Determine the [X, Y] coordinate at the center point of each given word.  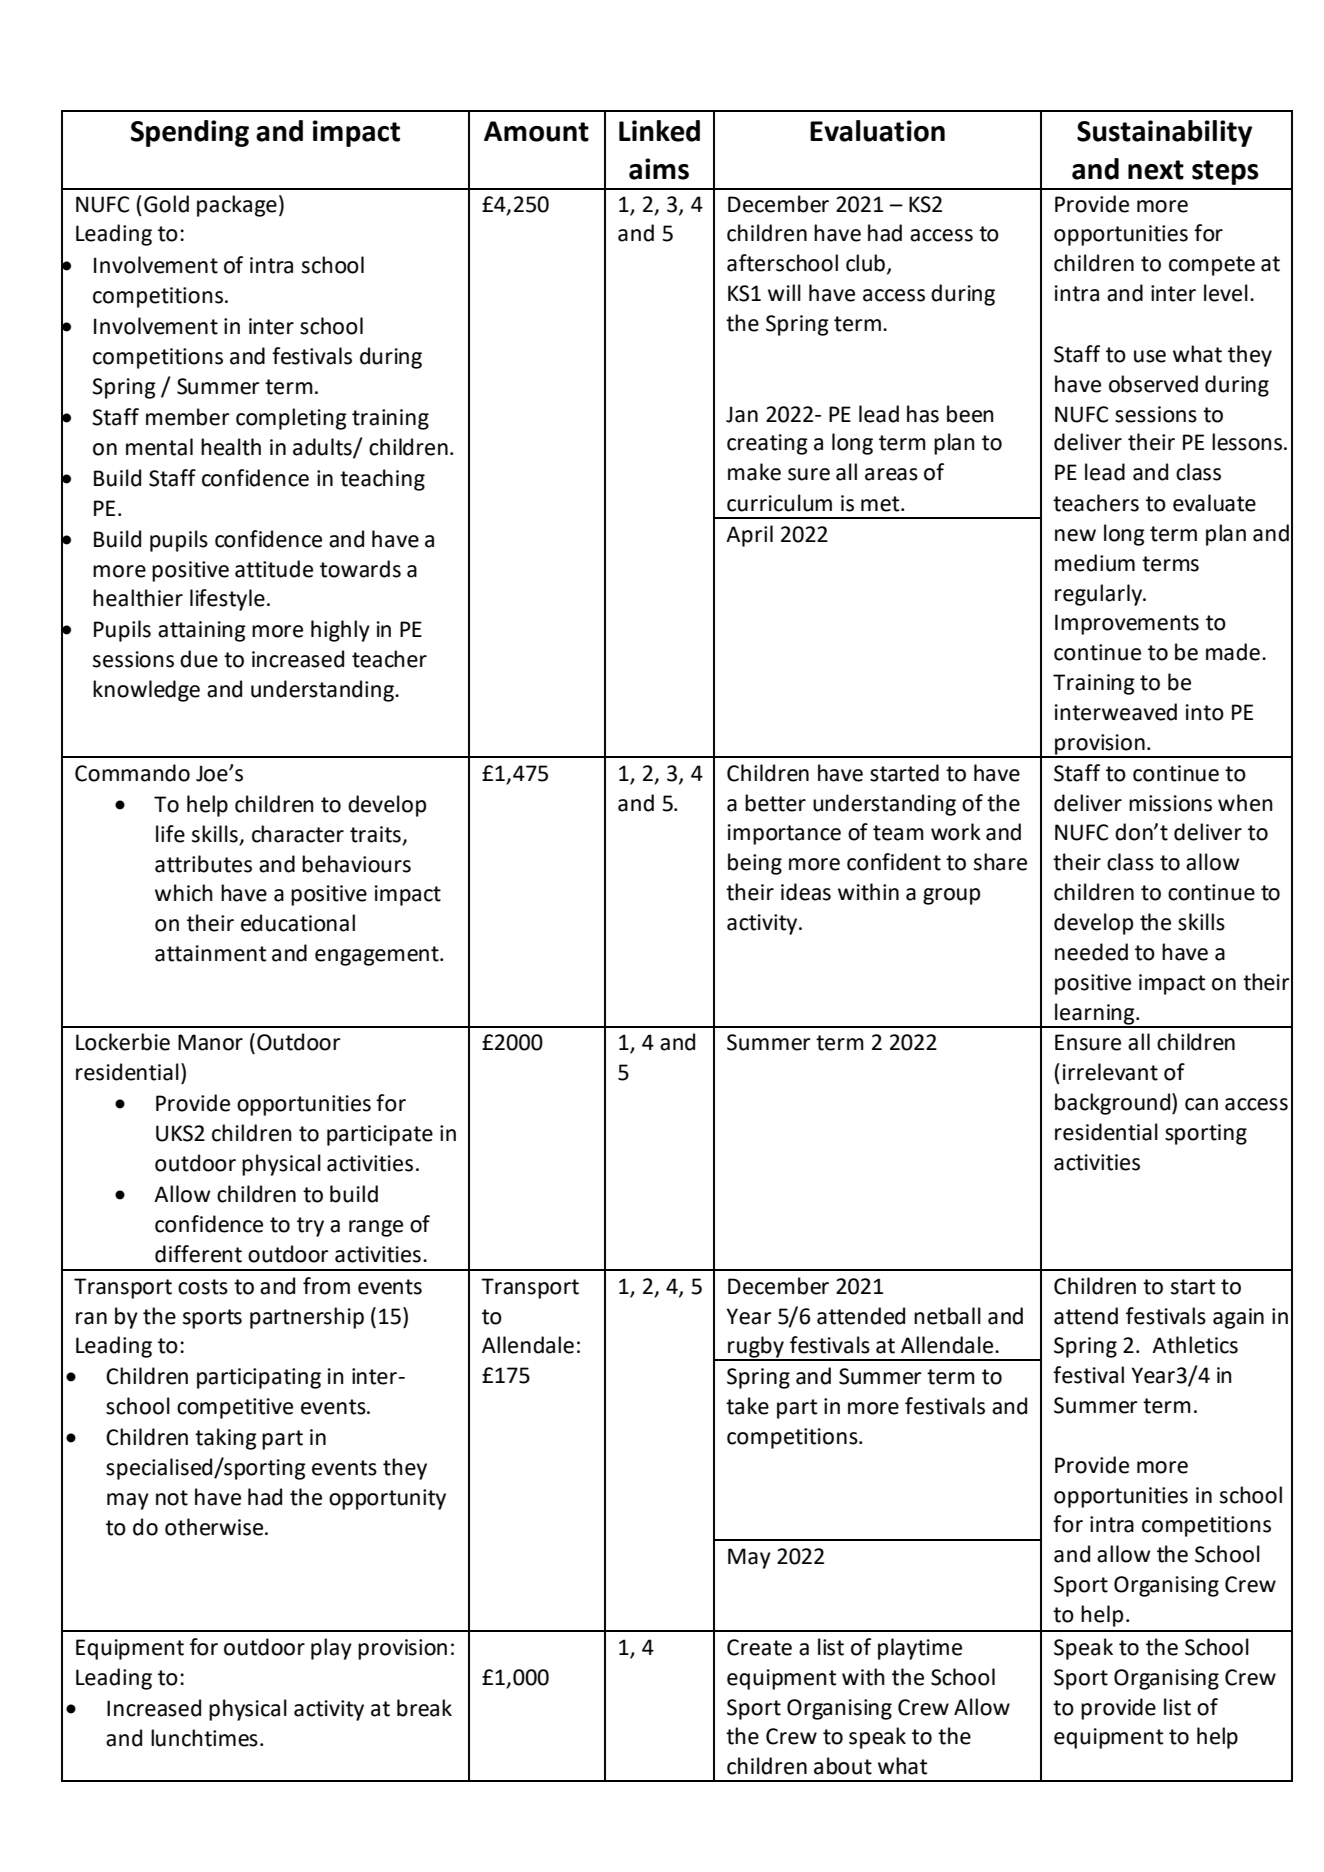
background [1114, 1104]
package [237, 206]
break [424, 1708]
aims [659, 169]
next [1156, 170]
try [310, 1227]
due [199, 659]
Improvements [1127, 624]
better [775, 803]
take [747, 1406]
